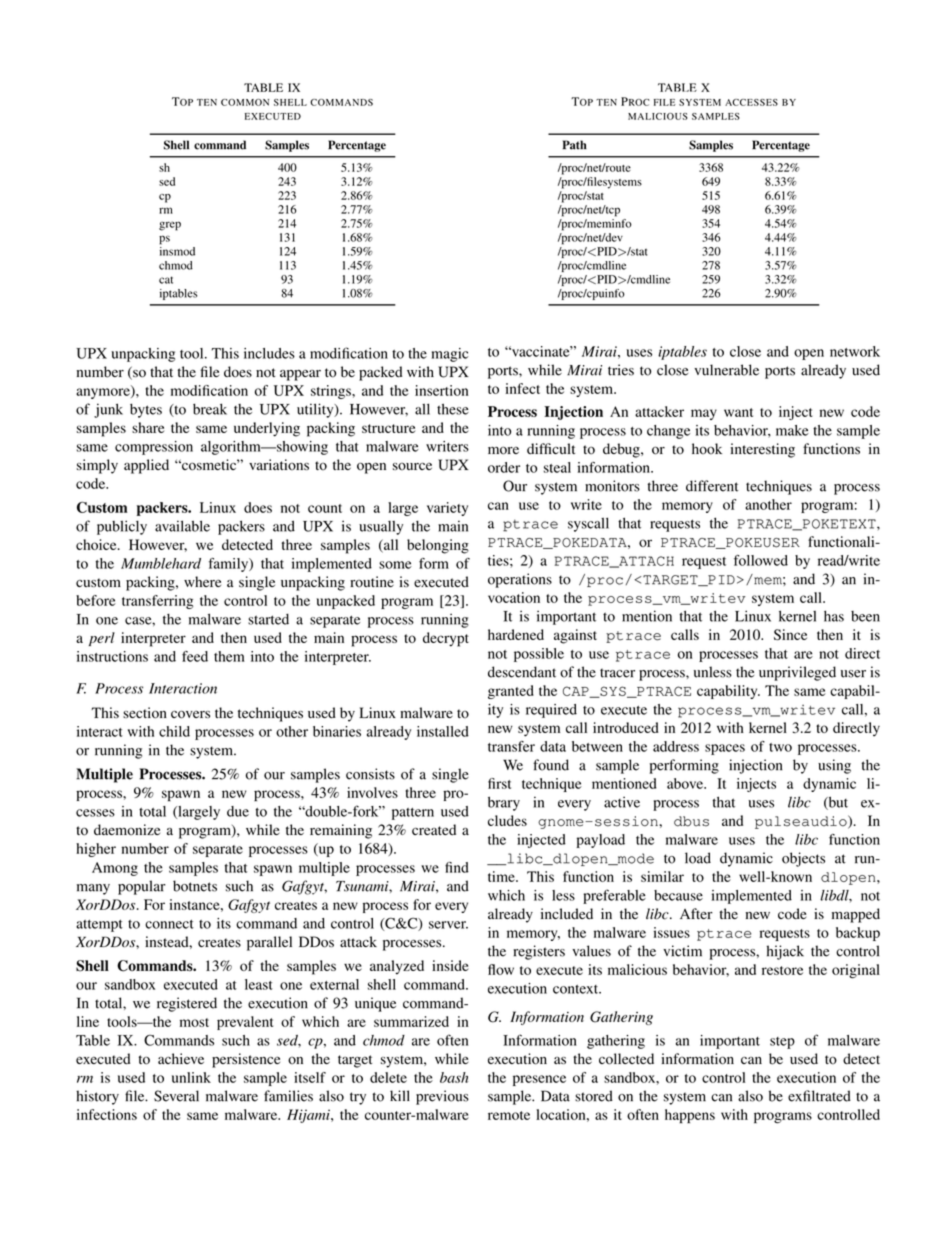 This screenshot has height=1233, width=952. I want to click on network, so click(855, 351).
